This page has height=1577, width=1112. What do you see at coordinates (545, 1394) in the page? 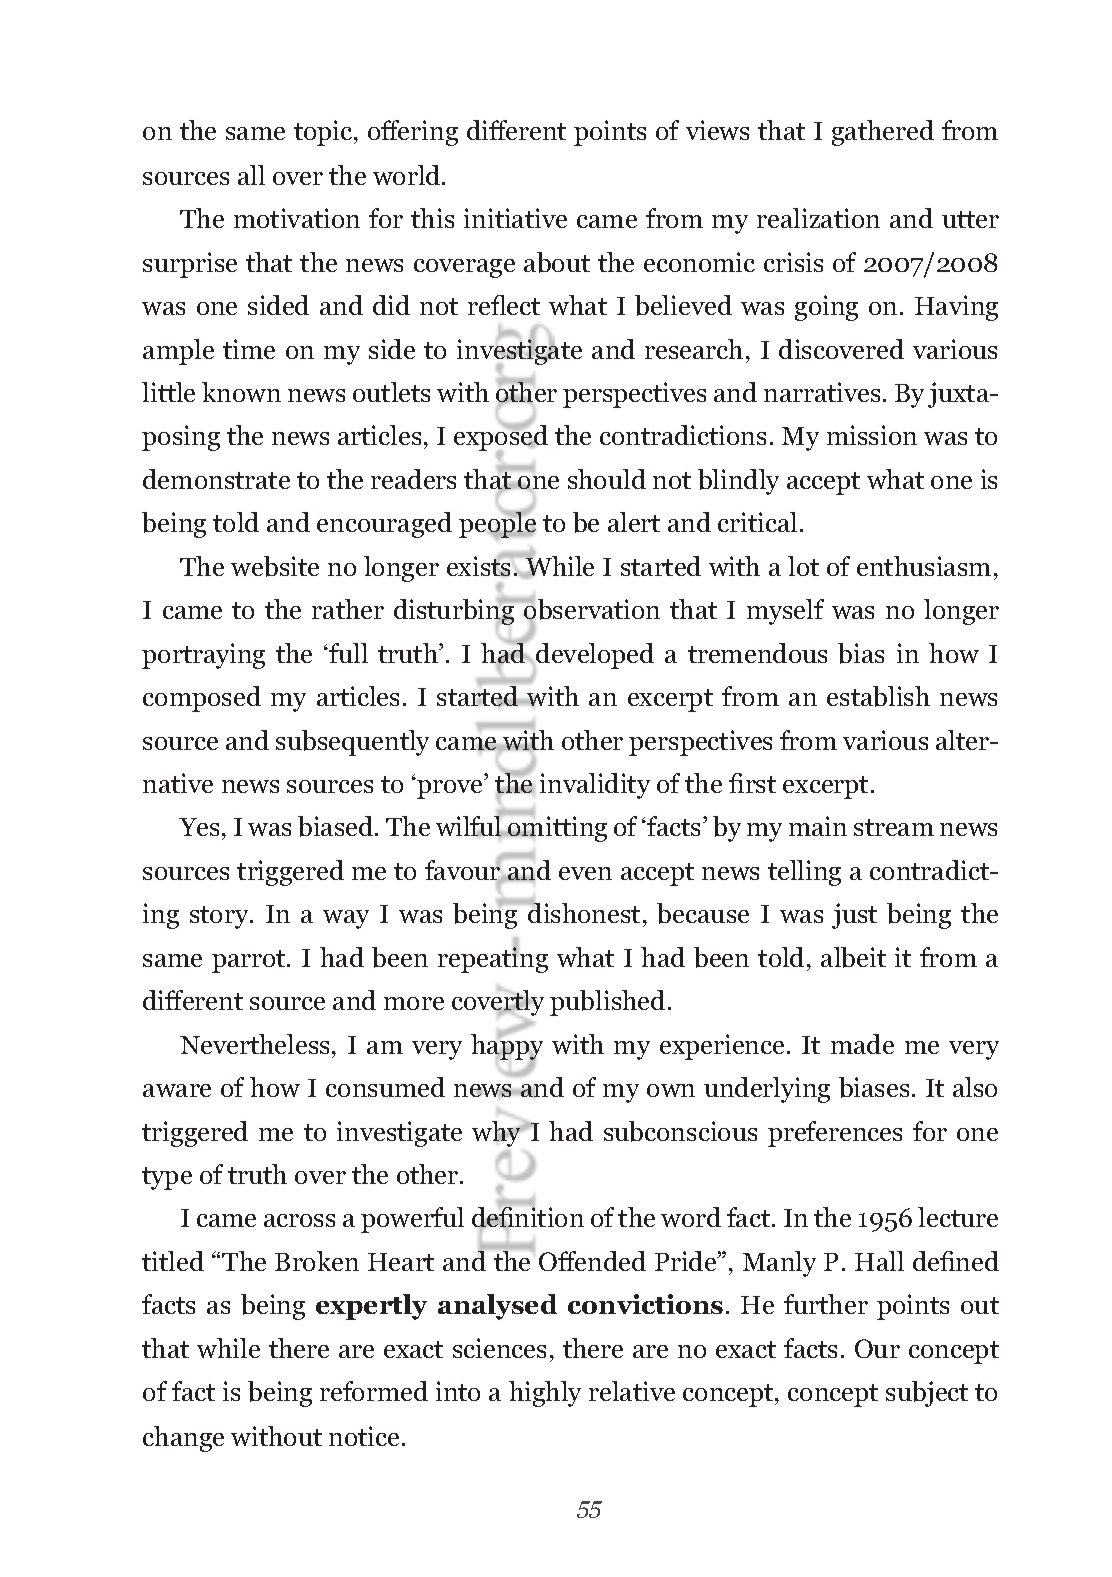
I see `highly` at bounding box center [545, 1394].
